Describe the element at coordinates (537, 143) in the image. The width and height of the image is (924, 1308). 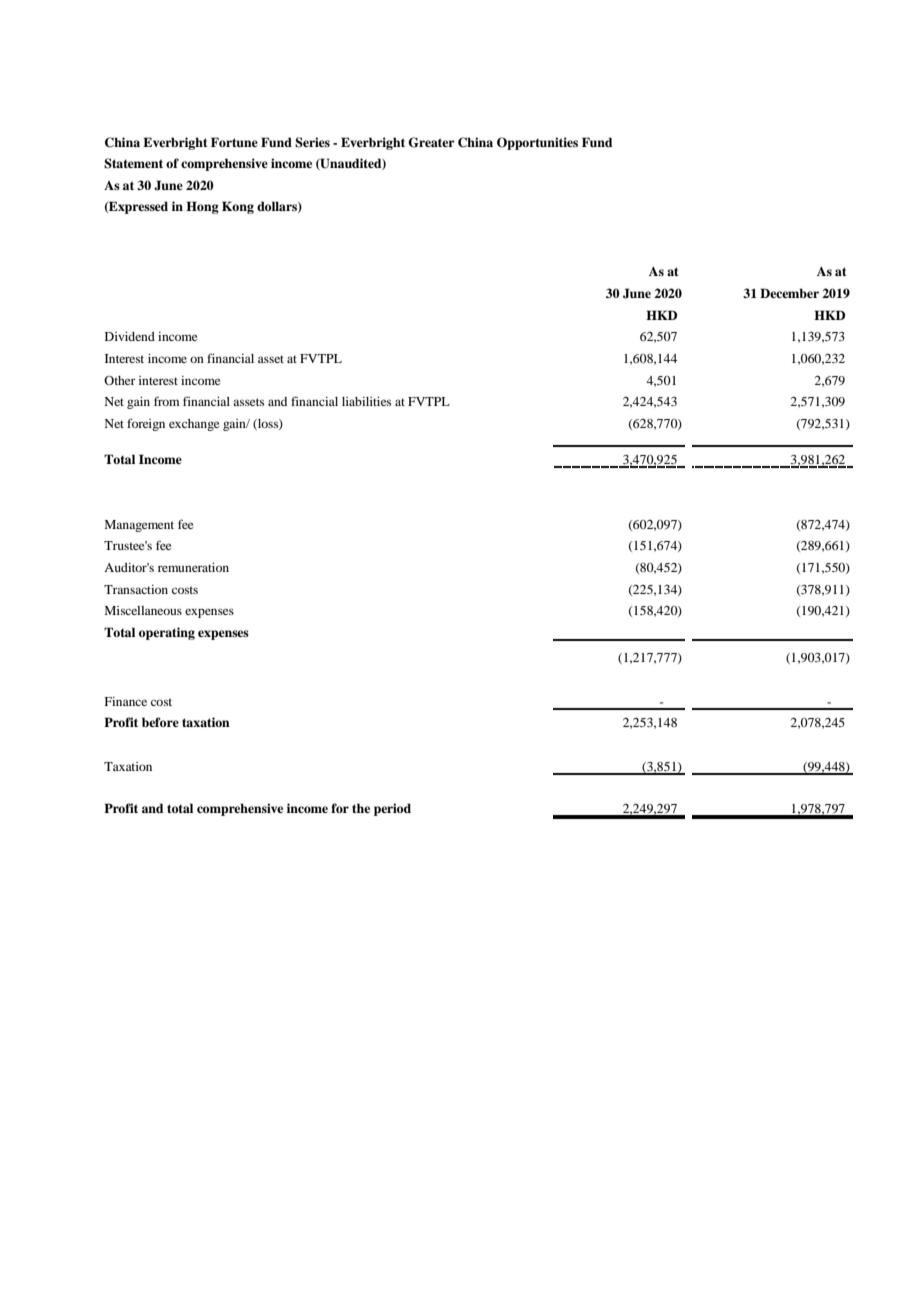
I see `Opportunities` at that location.
